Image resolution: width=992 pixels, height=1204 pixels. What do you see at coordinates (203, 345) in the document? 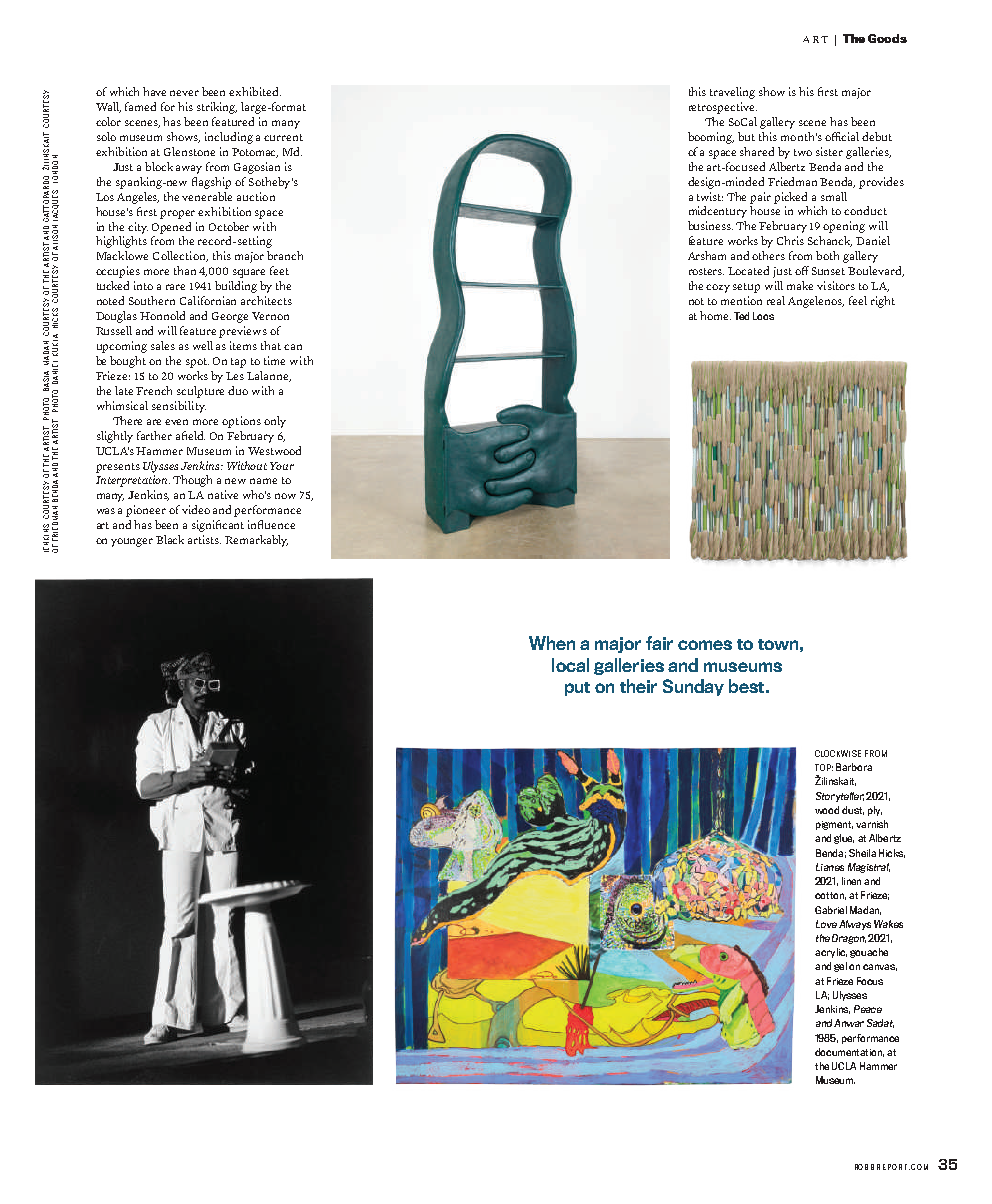
I see `well` at bounding box center [203, 345].
